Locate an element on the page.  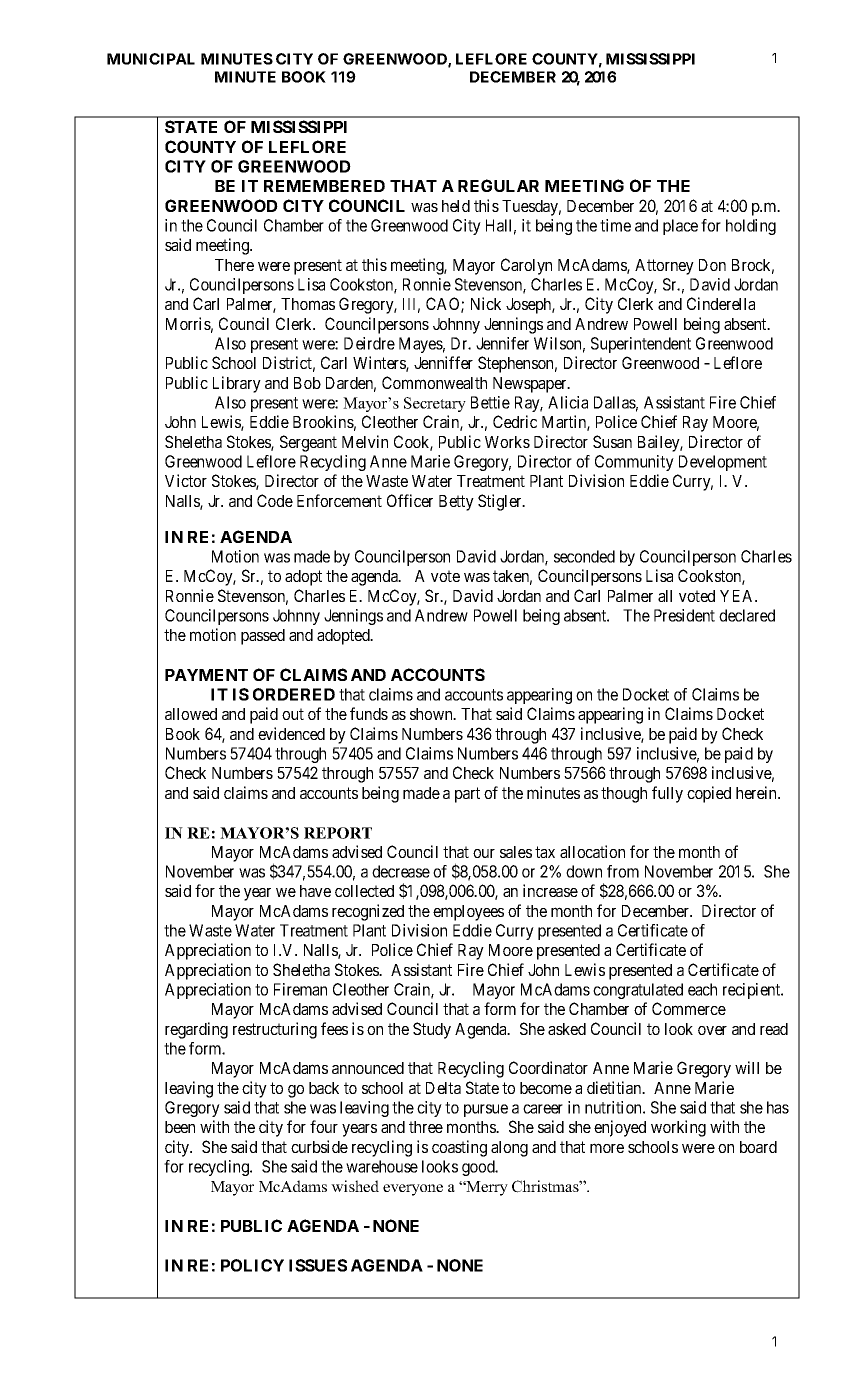
Superintendent is located at coordinates (641, 345).
